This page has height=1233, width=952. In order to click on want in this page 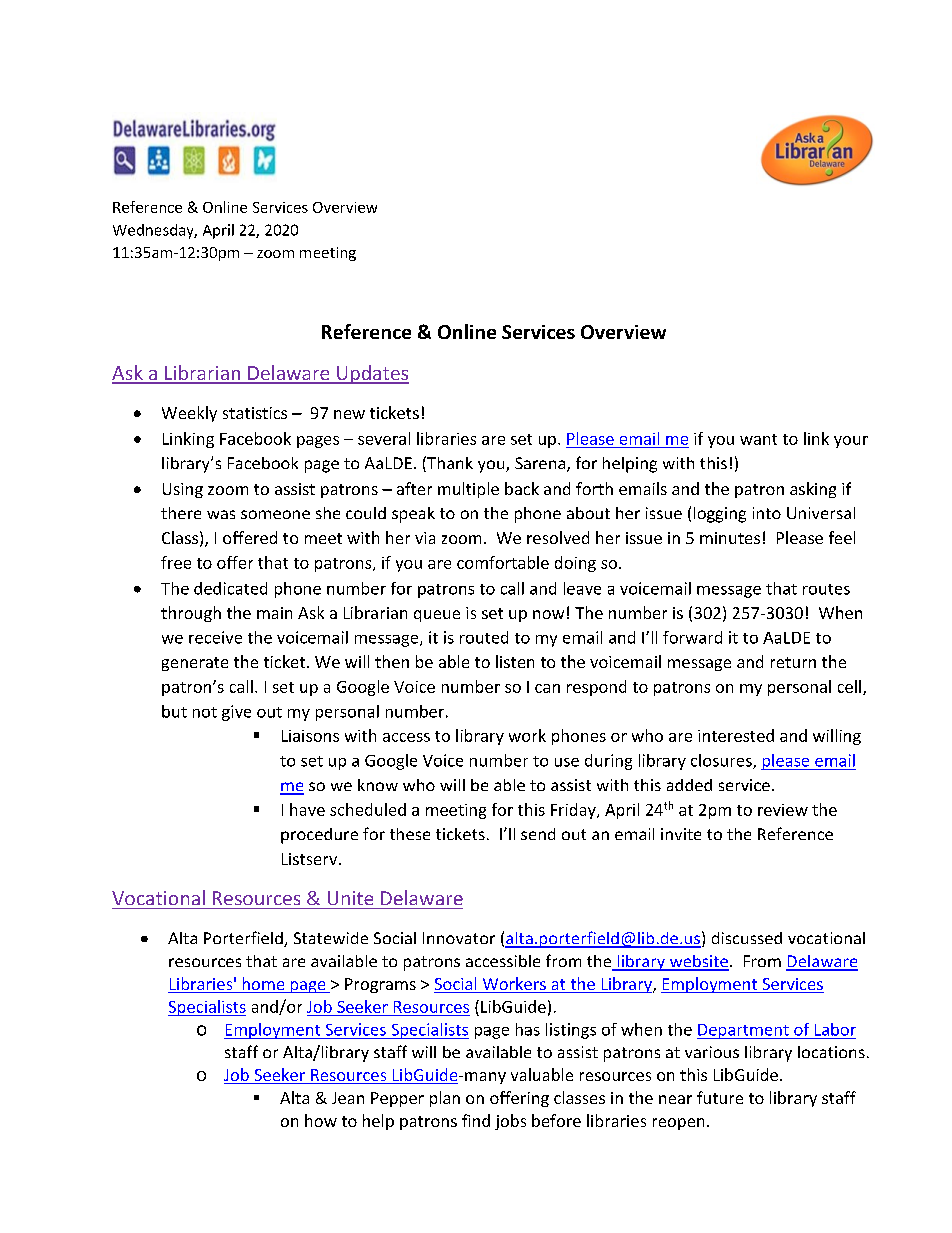, I will do `click(758, 439)`.
